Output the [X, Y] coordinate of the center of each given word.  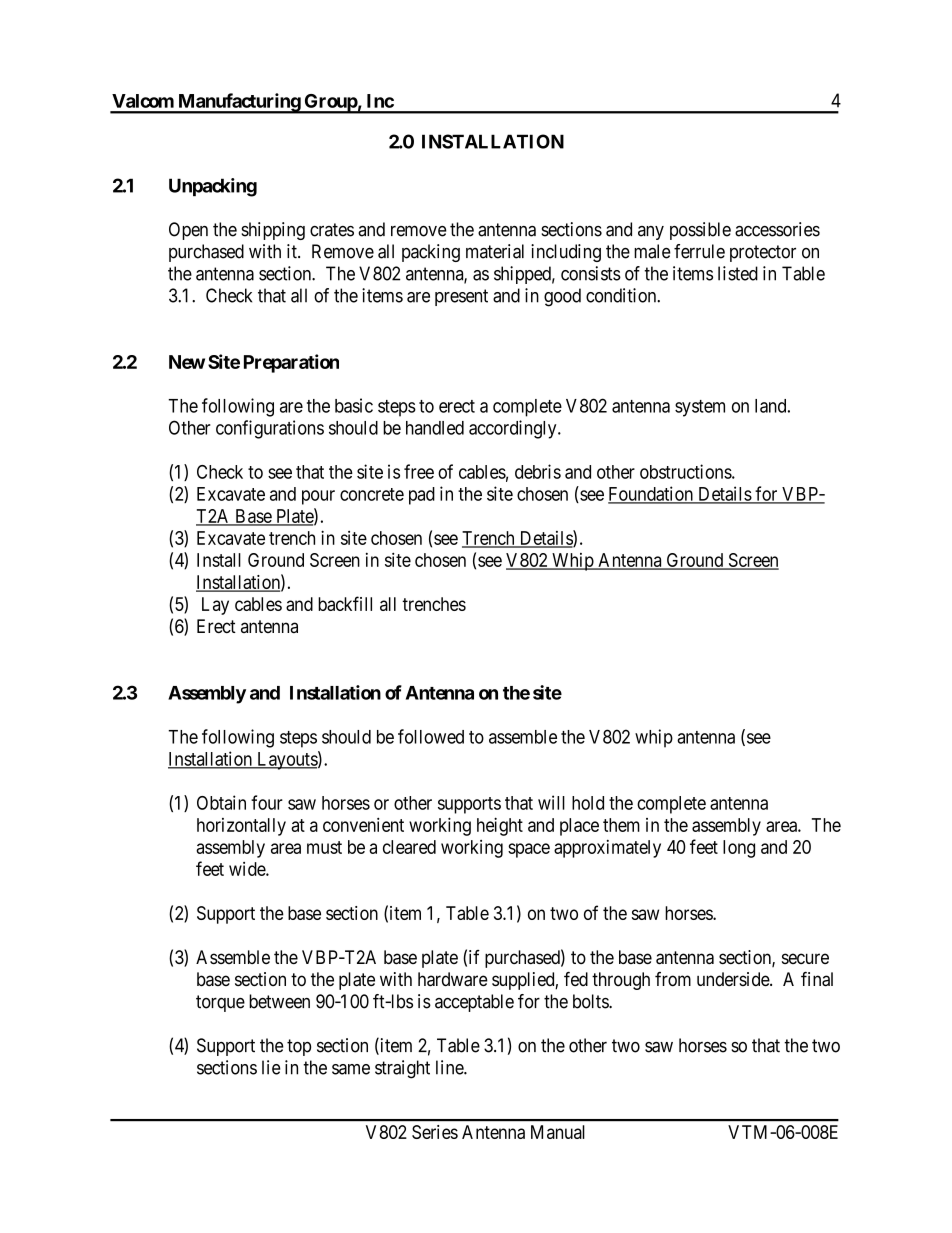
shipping [273, 231]
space [529, 850]
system [700, 408]
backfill [345, 603]
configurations [270, 429]
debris [538, 471]
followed [431, 736]
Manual [558, 1132]
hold [588, 803]
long [739, 849]
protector [763, 253]
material [495, 251]
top [299, 1047]
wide [248, 869]
